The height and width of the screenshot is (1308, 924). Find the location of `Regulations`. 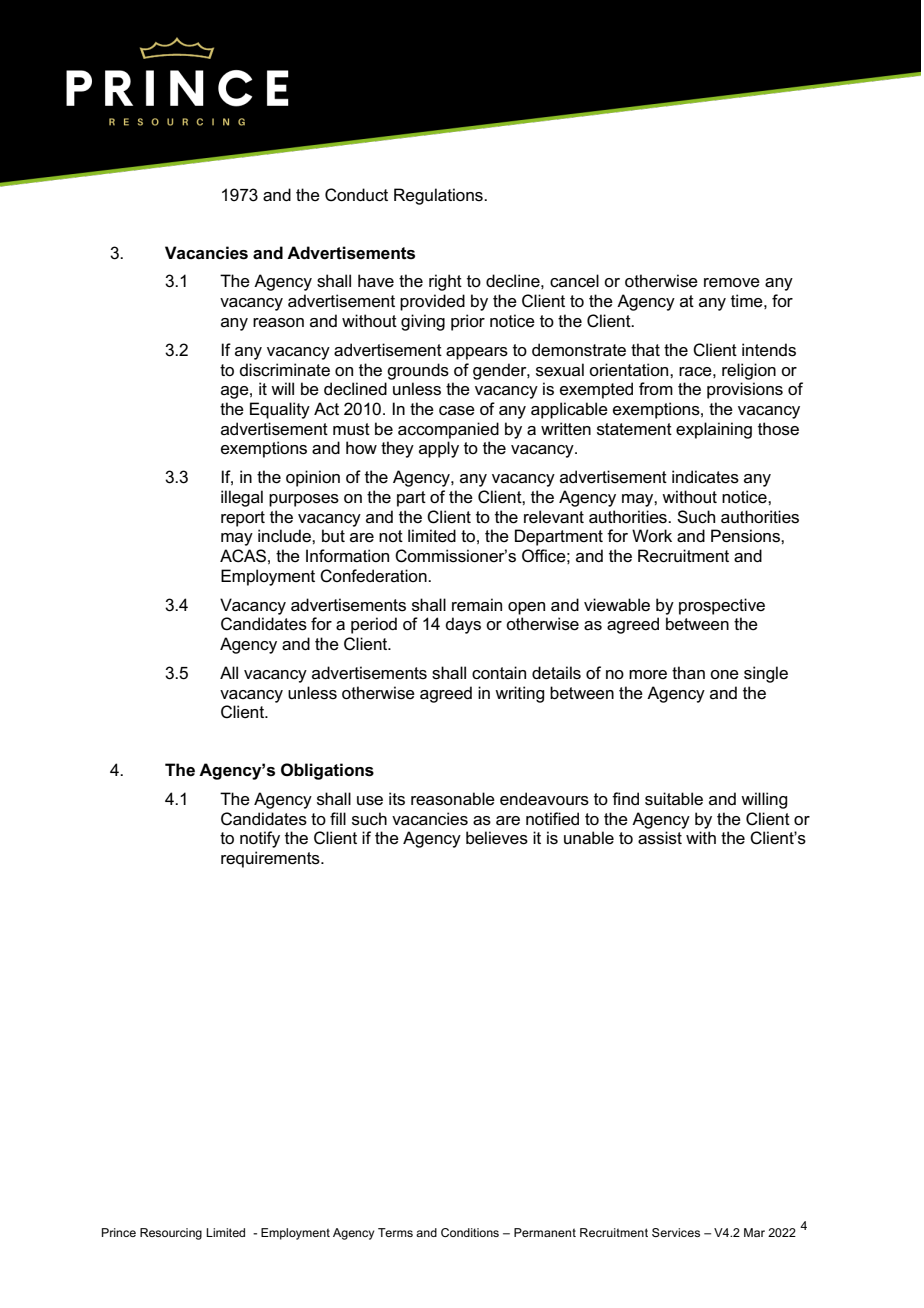

Regulations is located at coordinates (439, 196).
